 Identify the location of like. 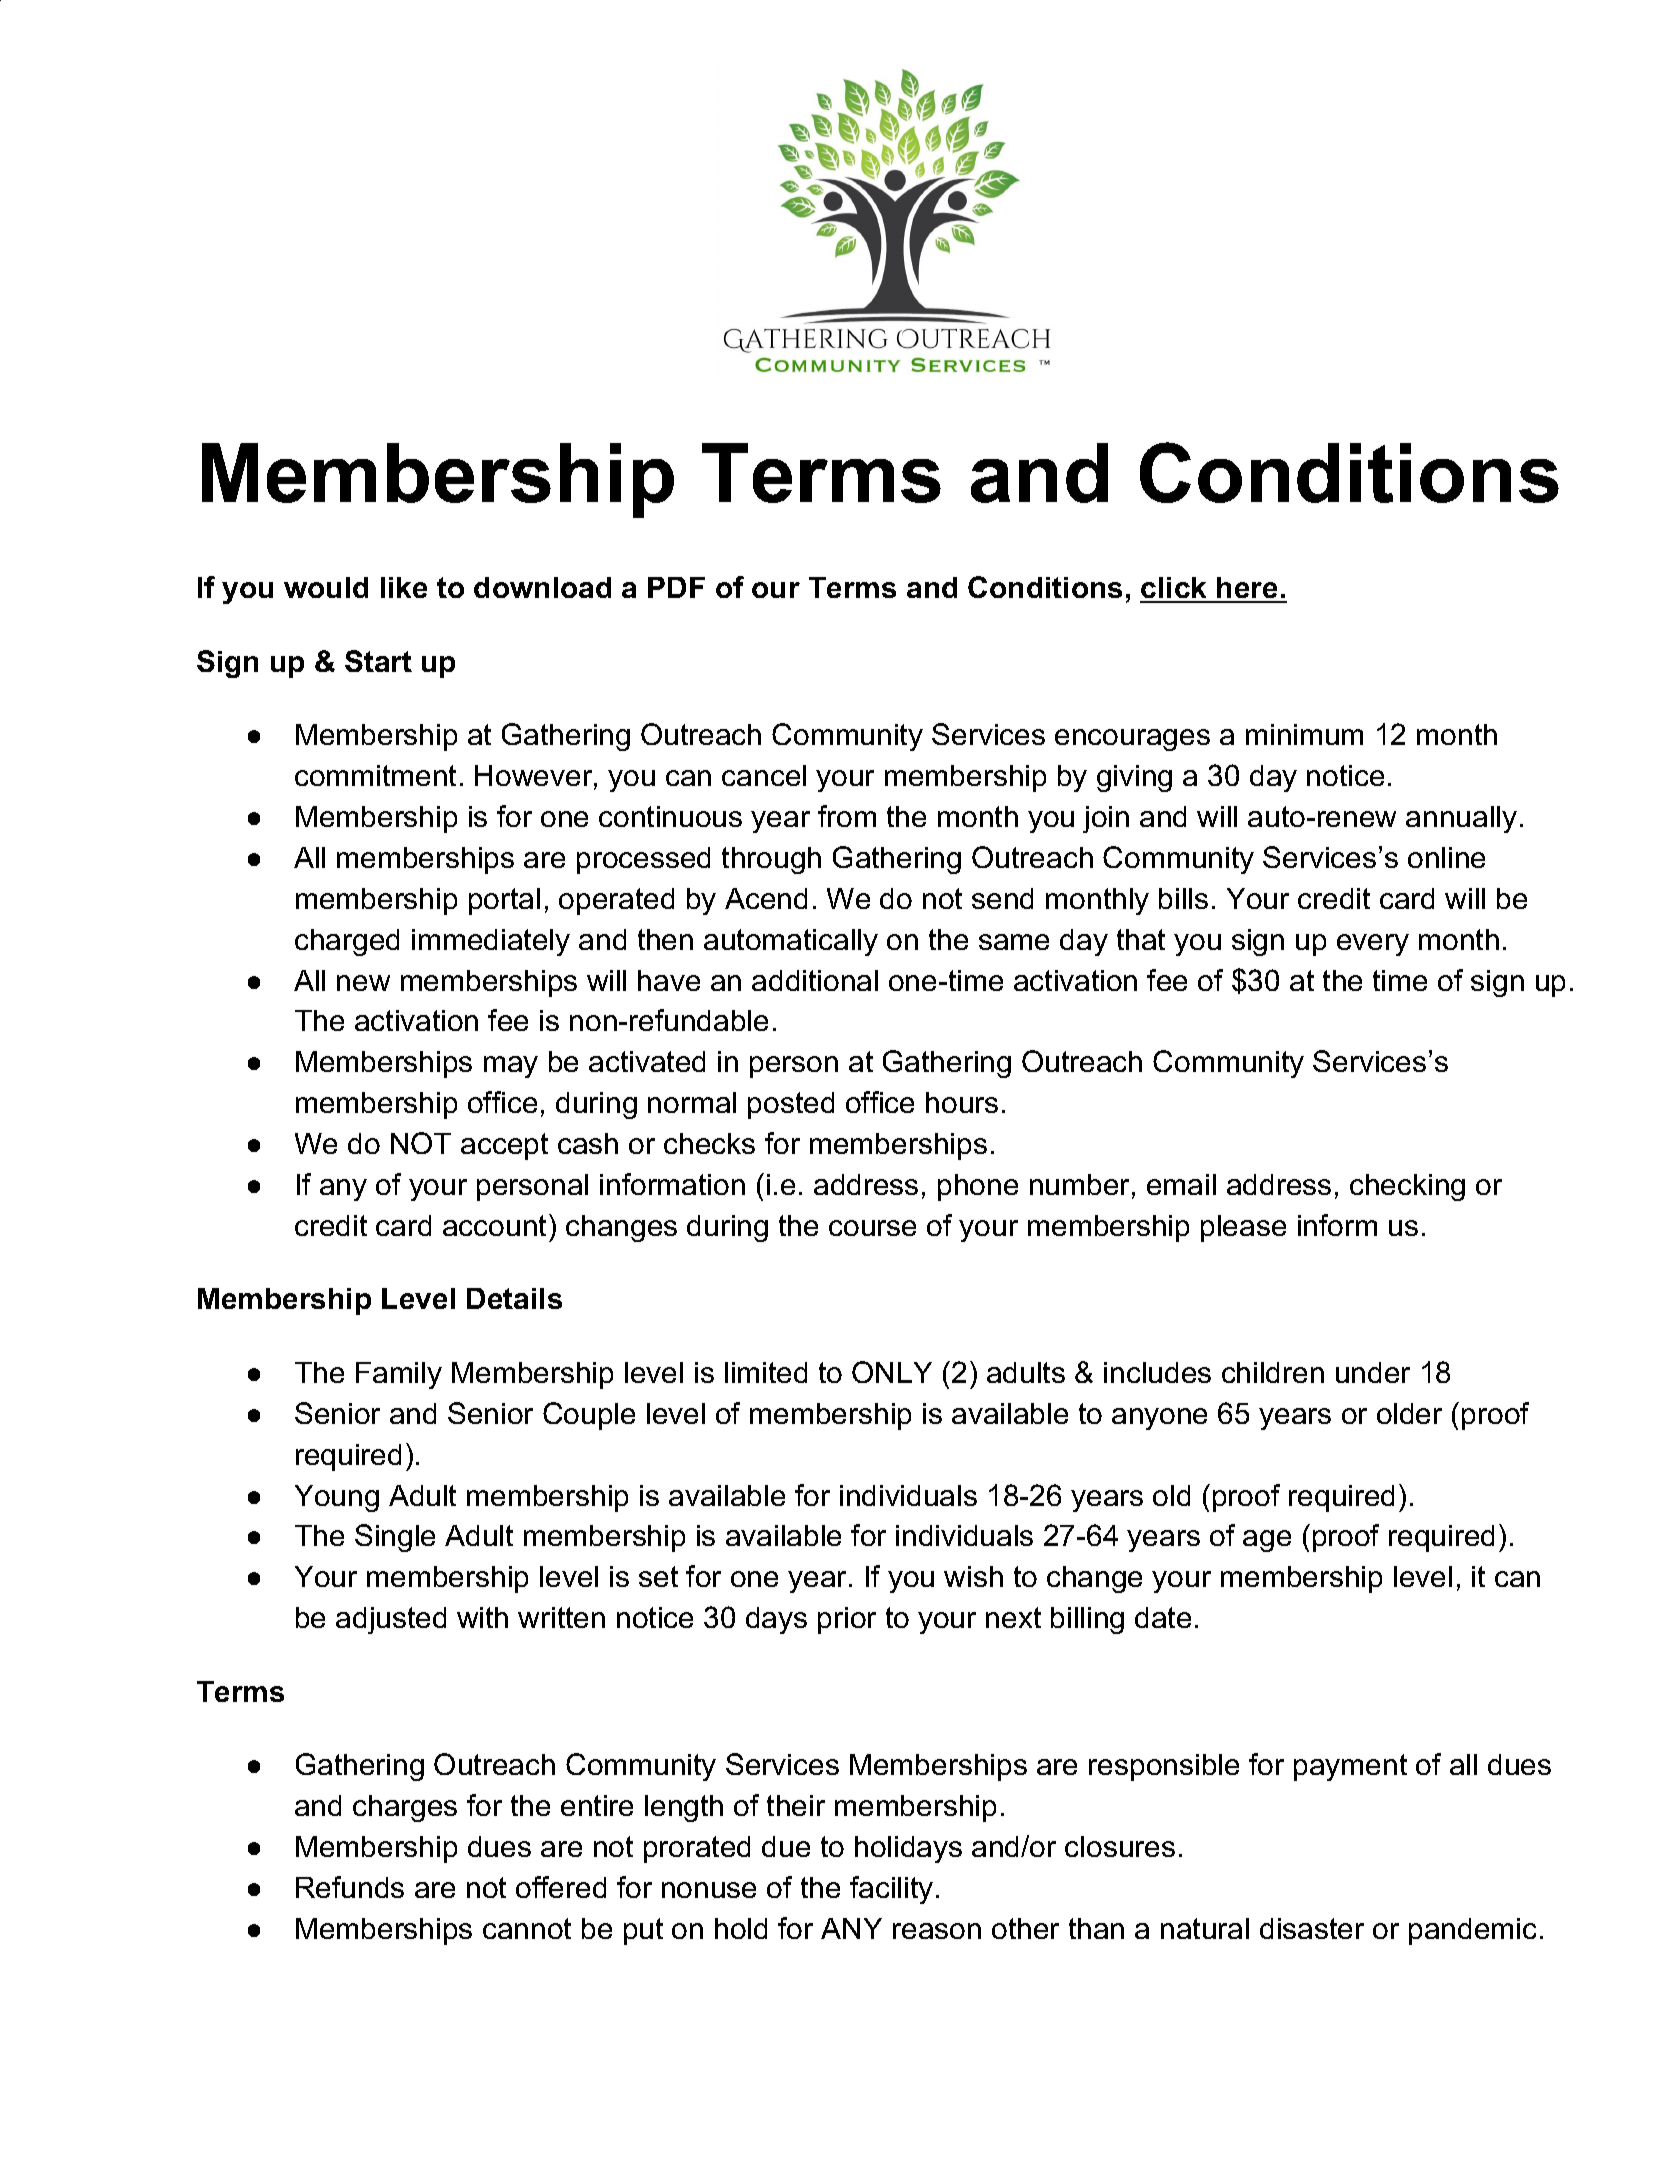
(404, 587).
